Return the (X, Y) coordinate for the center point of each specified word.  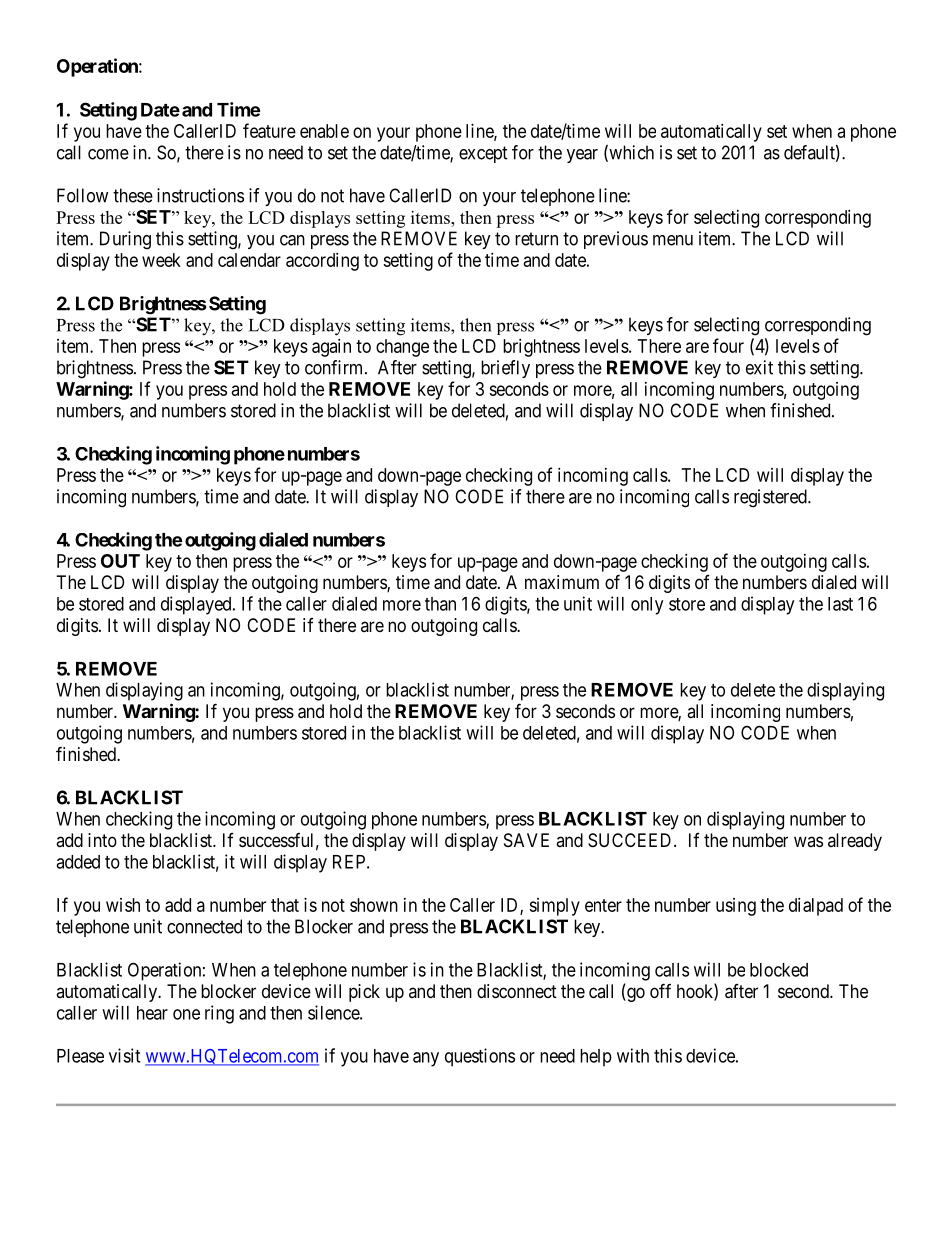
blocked (779, 970)
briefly (505, 369)
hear (152, 1013)
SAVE (526, 840)
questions (480, 1057)
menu (673, 240)
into (102, 840)
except (483, 154)
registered (771, 498)
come (108, 154)
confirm (335, 367)
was (808, 841)
